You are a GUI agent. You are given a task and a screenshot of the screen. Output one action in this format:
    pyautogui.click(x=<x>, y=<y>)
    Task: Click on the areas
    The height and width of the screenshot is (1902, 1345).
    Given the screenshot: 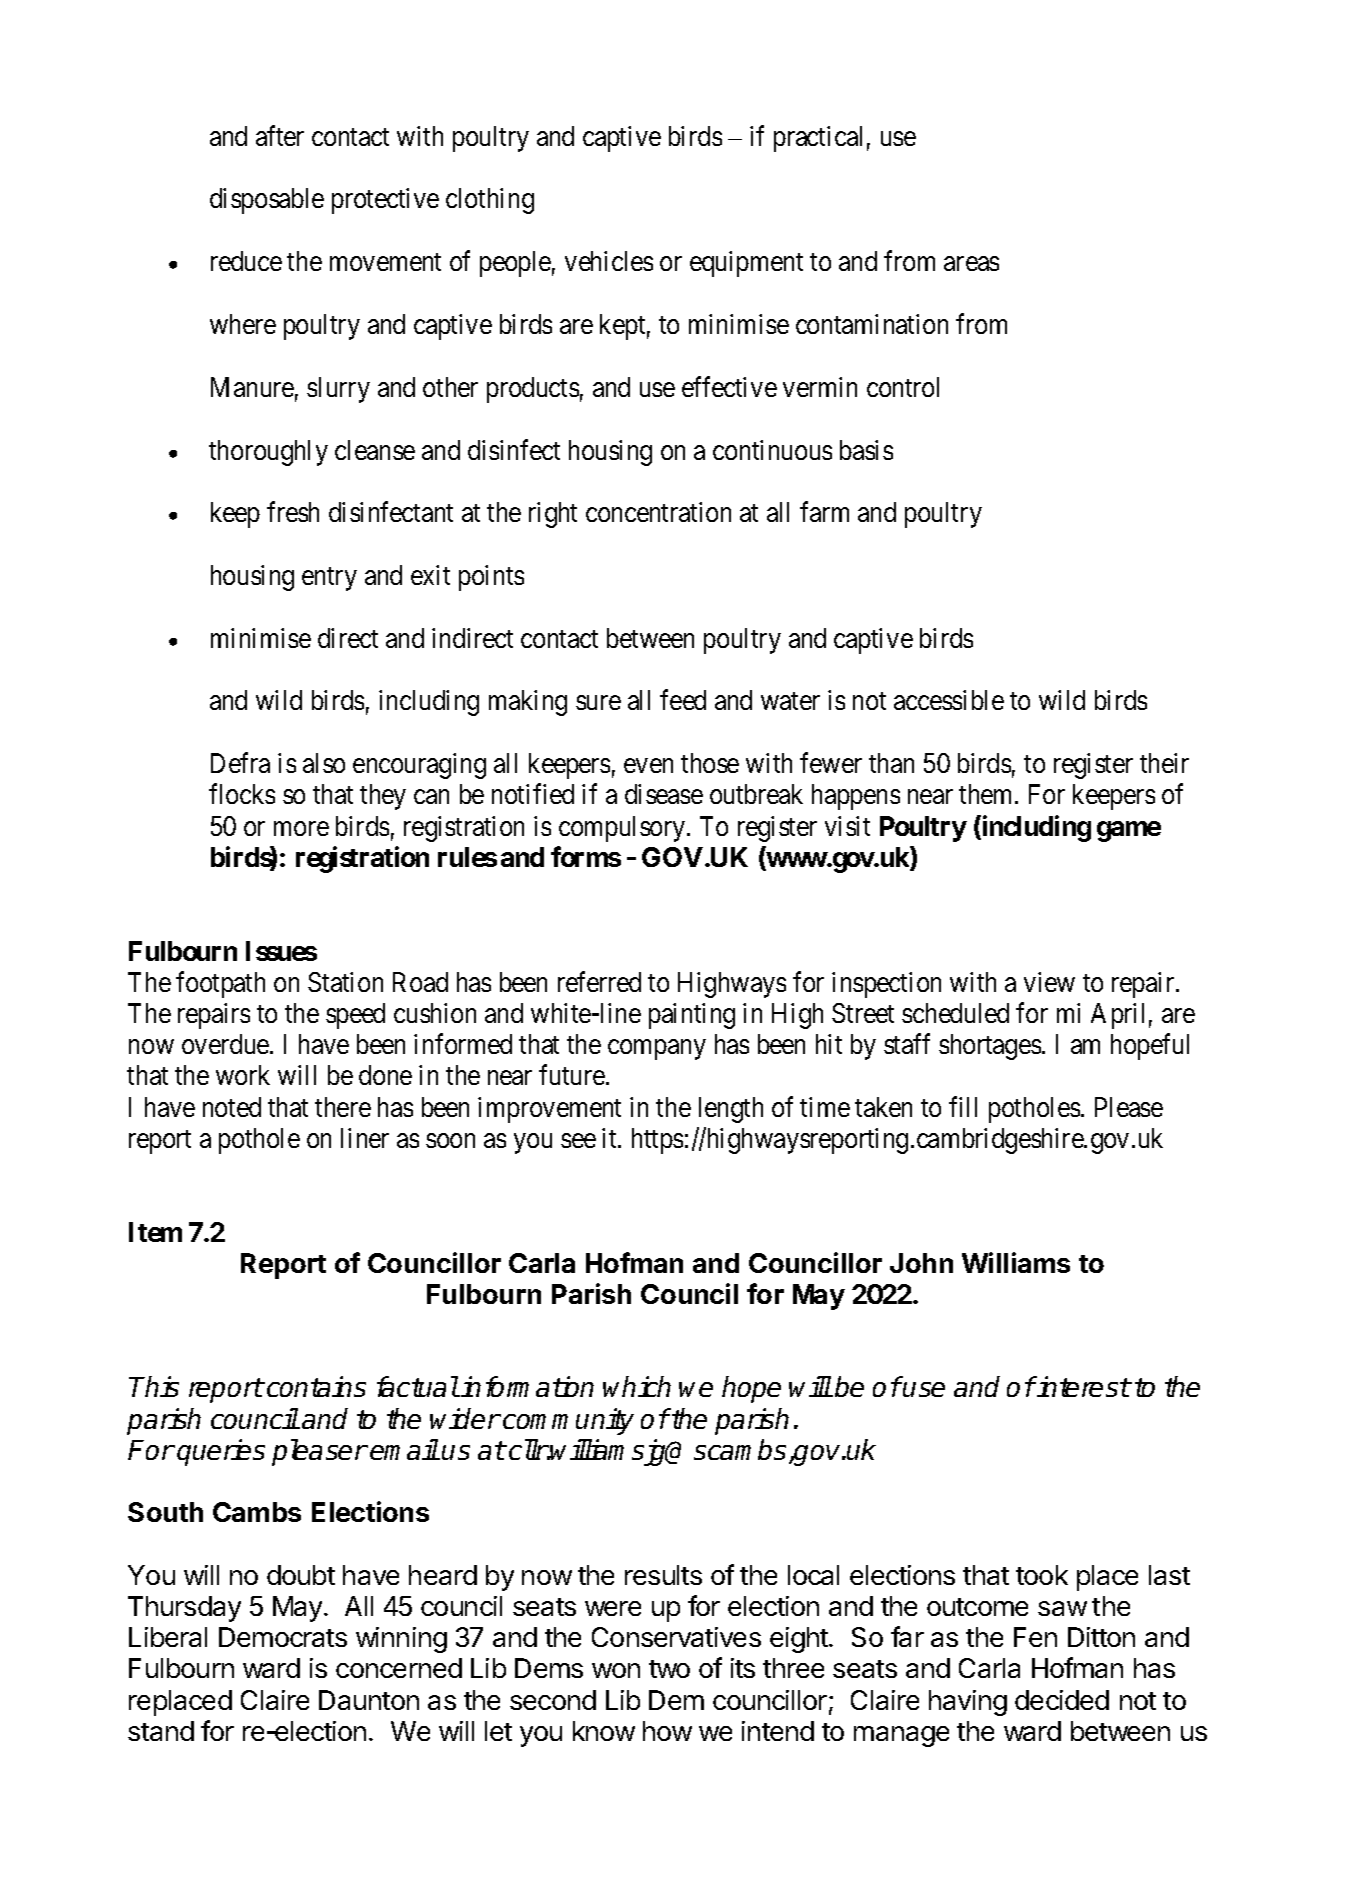 What is the action you would take?
    pyautogui.click(x=971, y=264)
